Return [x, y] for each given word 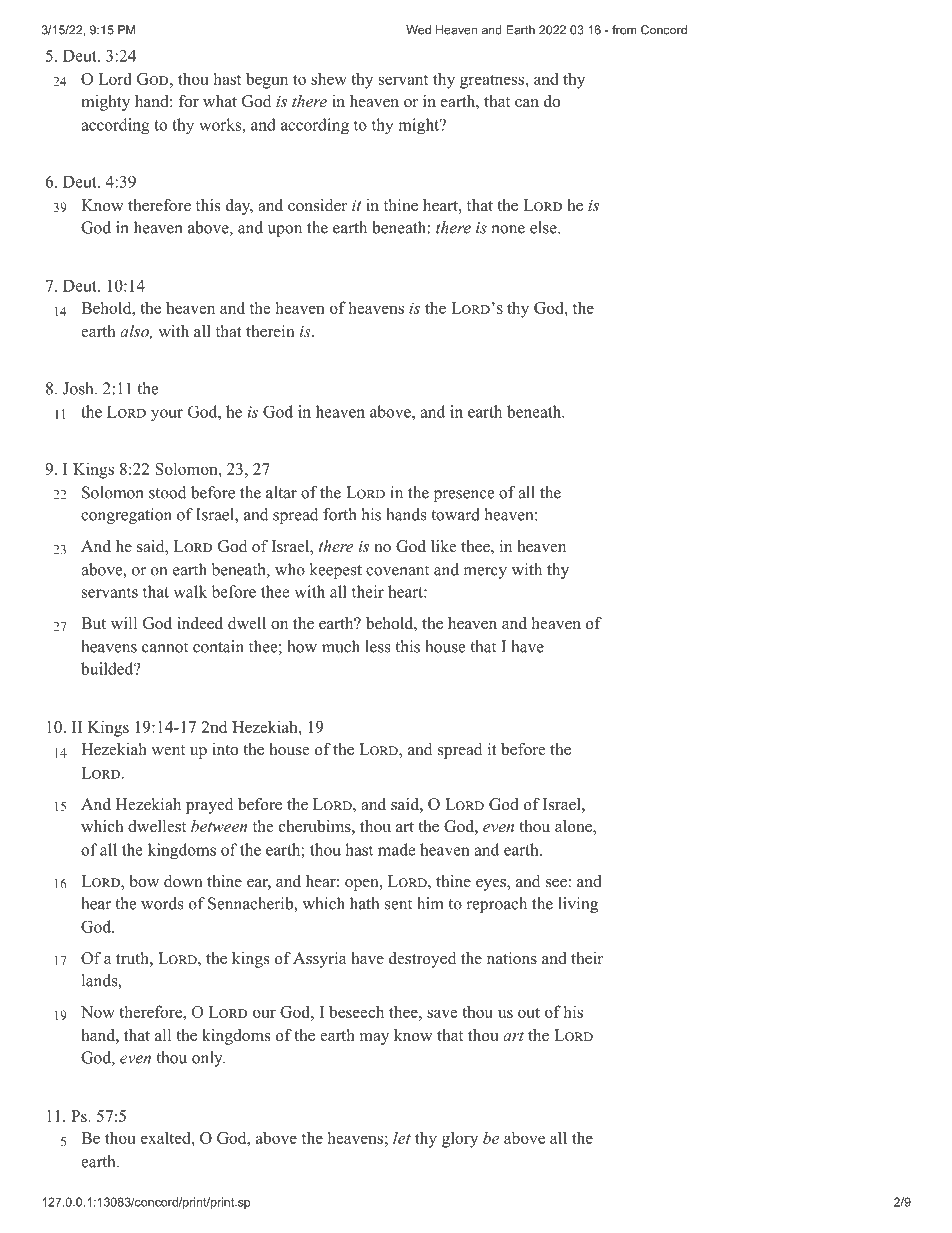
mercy [485, 573]
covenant [397, 570]
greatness [492, 81]
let [402, 1137]
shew [329, 78]
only [208, 1059]
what [220, 101]
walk [190, 591]
